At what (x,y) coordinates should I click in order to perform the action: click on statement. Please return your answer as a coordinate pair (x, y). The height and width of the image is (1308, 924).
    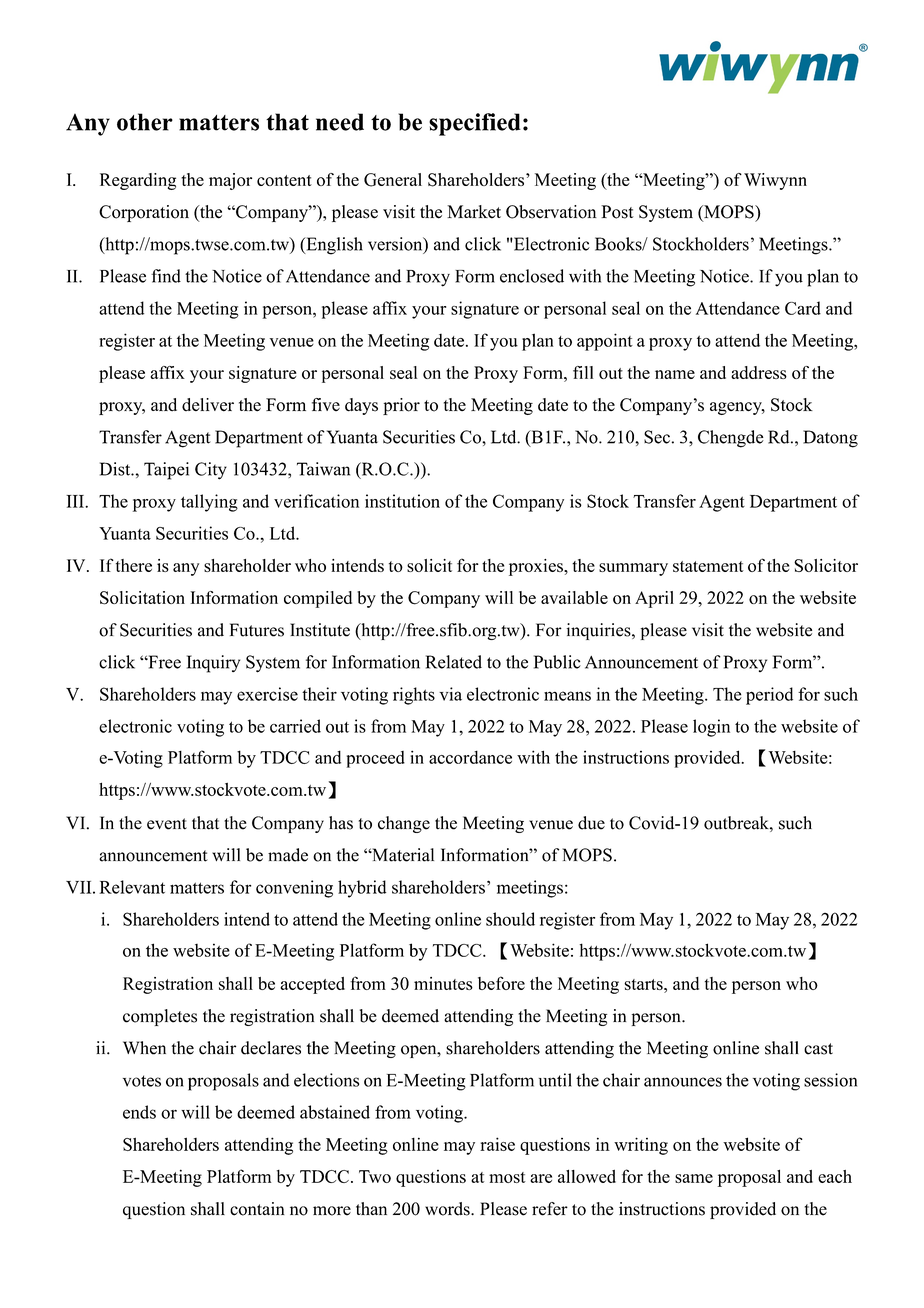
    Looking at the image, I should click on (708, 566).
